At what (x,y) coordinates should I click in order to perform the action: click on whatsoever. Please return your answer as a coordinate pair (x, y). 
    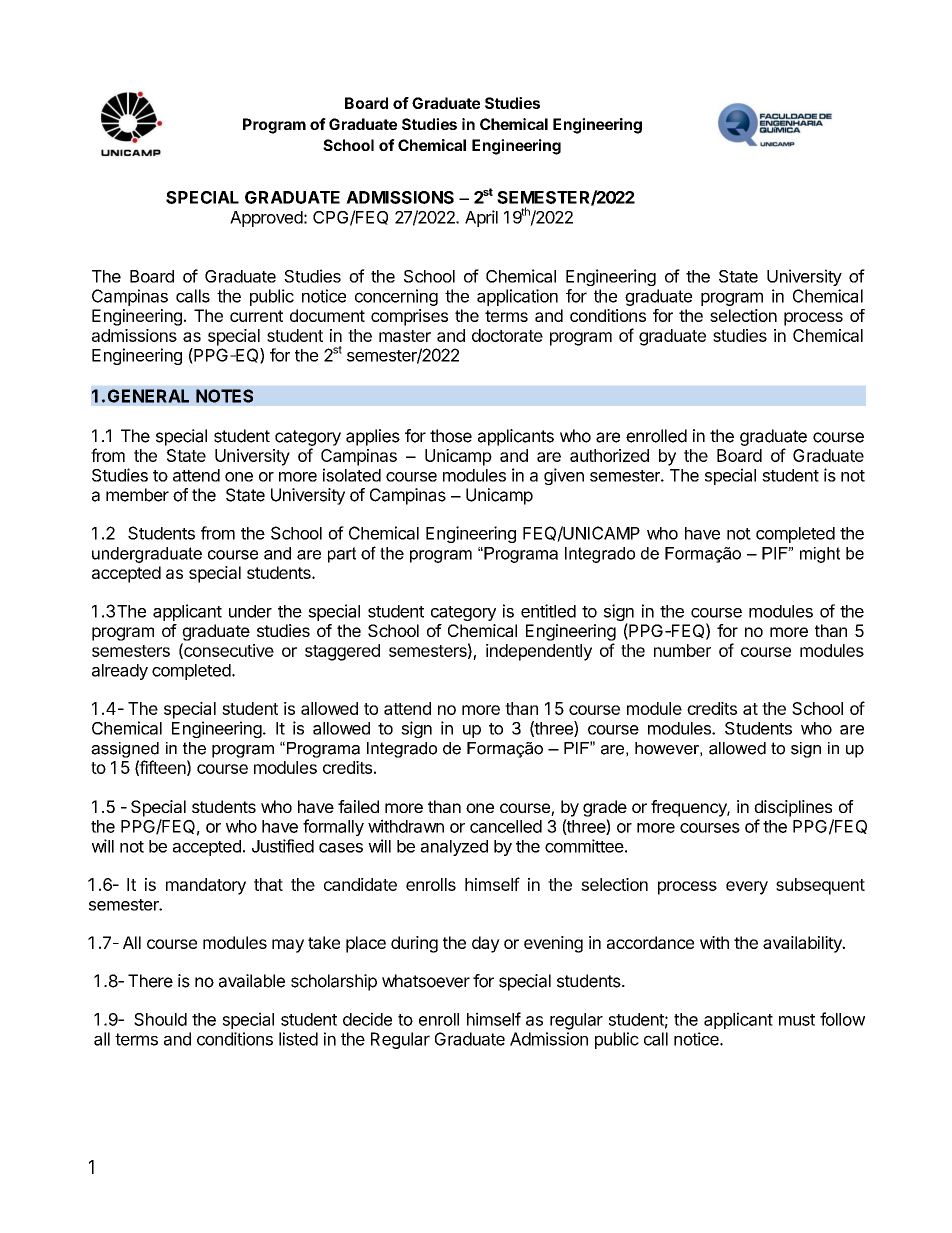
    Looking at the image, I should click on (426, 981).
